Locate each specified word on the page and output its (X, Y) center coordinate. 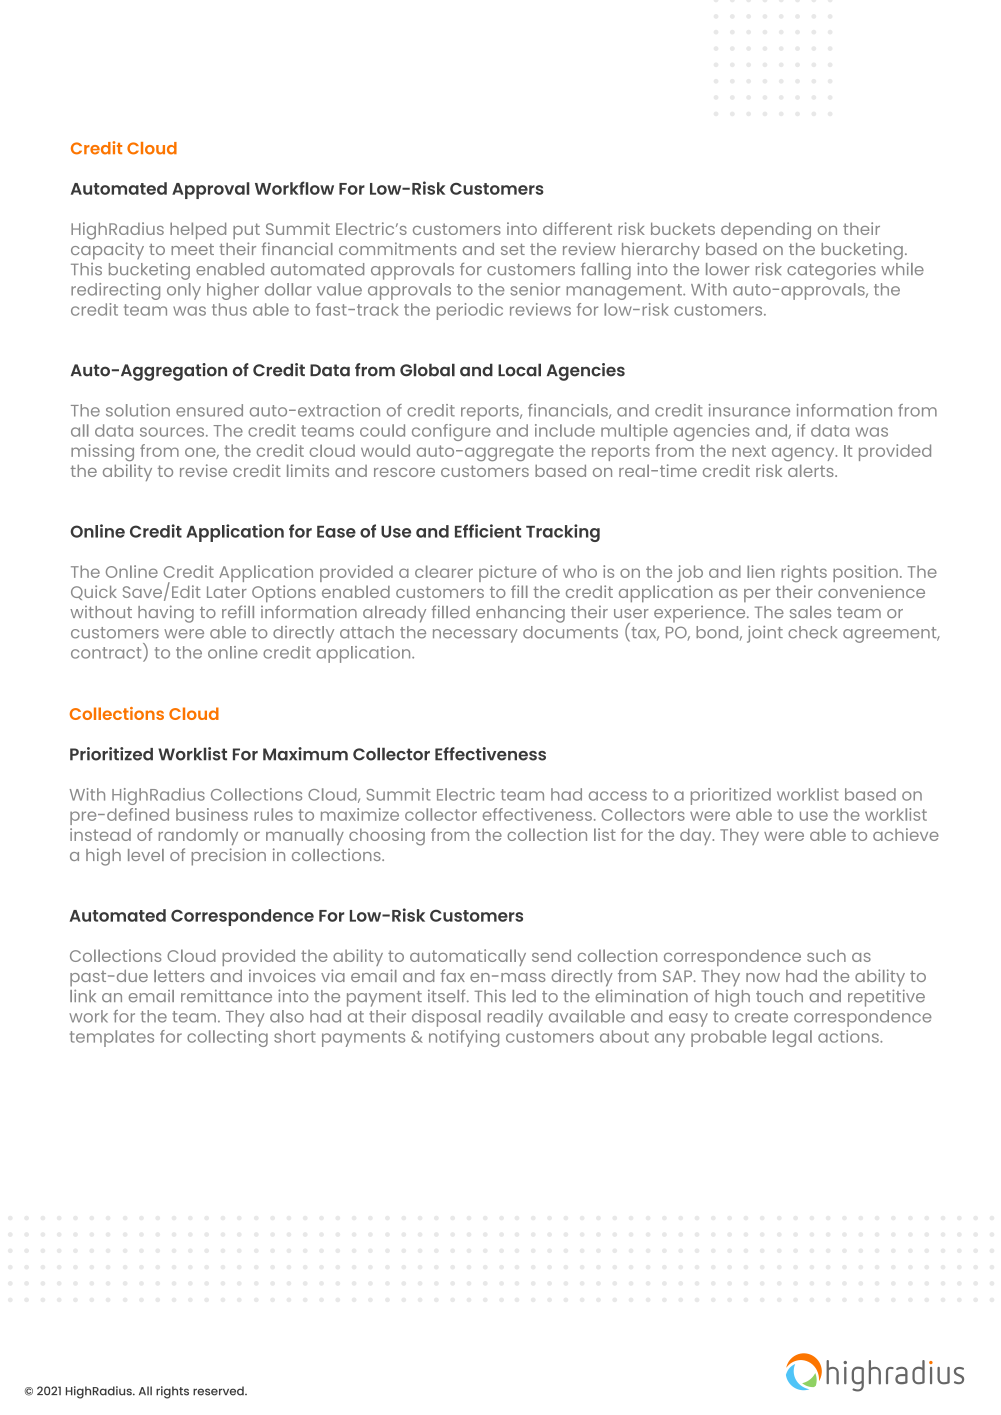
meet (192, 249)
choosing (387, 837)
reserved (219, 1391)
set (513, 249)
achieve (906, 834)
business (212, 814)
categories (831, 271)
